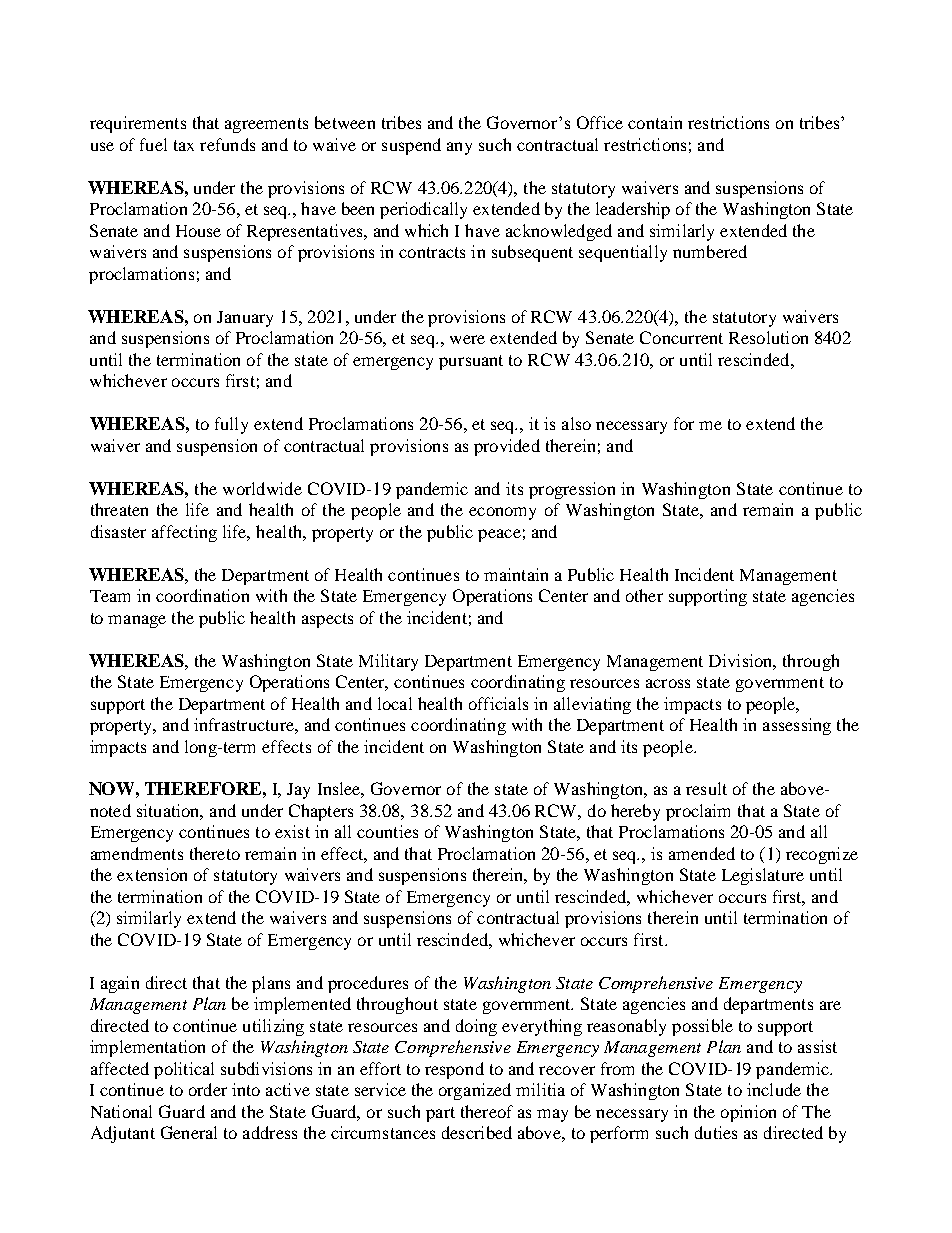 The width and height of the page is (952, 1233). I want to click on contain, so click(655, 122).
